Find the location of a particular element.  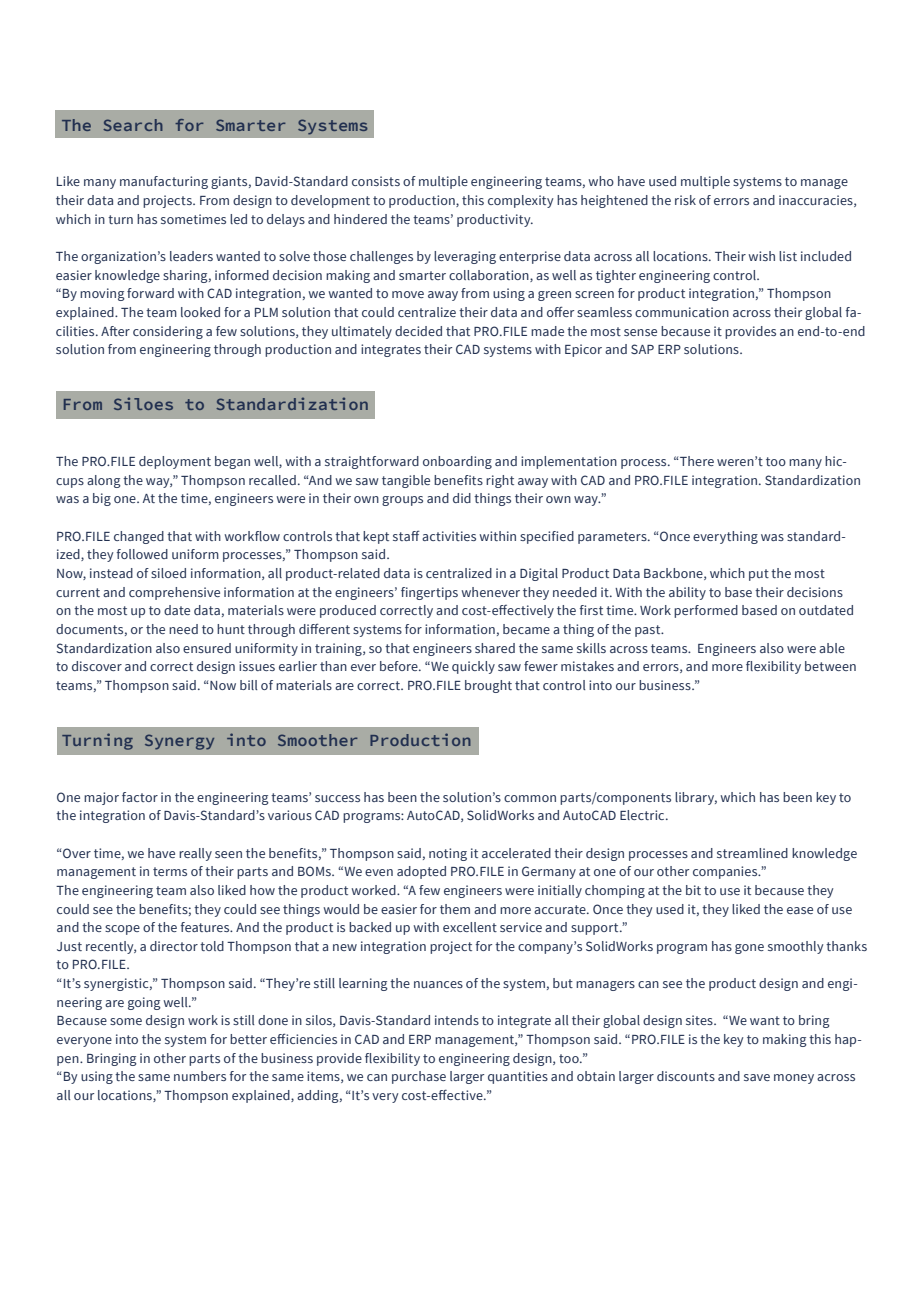

considering is located at coordinates (168, 332).
